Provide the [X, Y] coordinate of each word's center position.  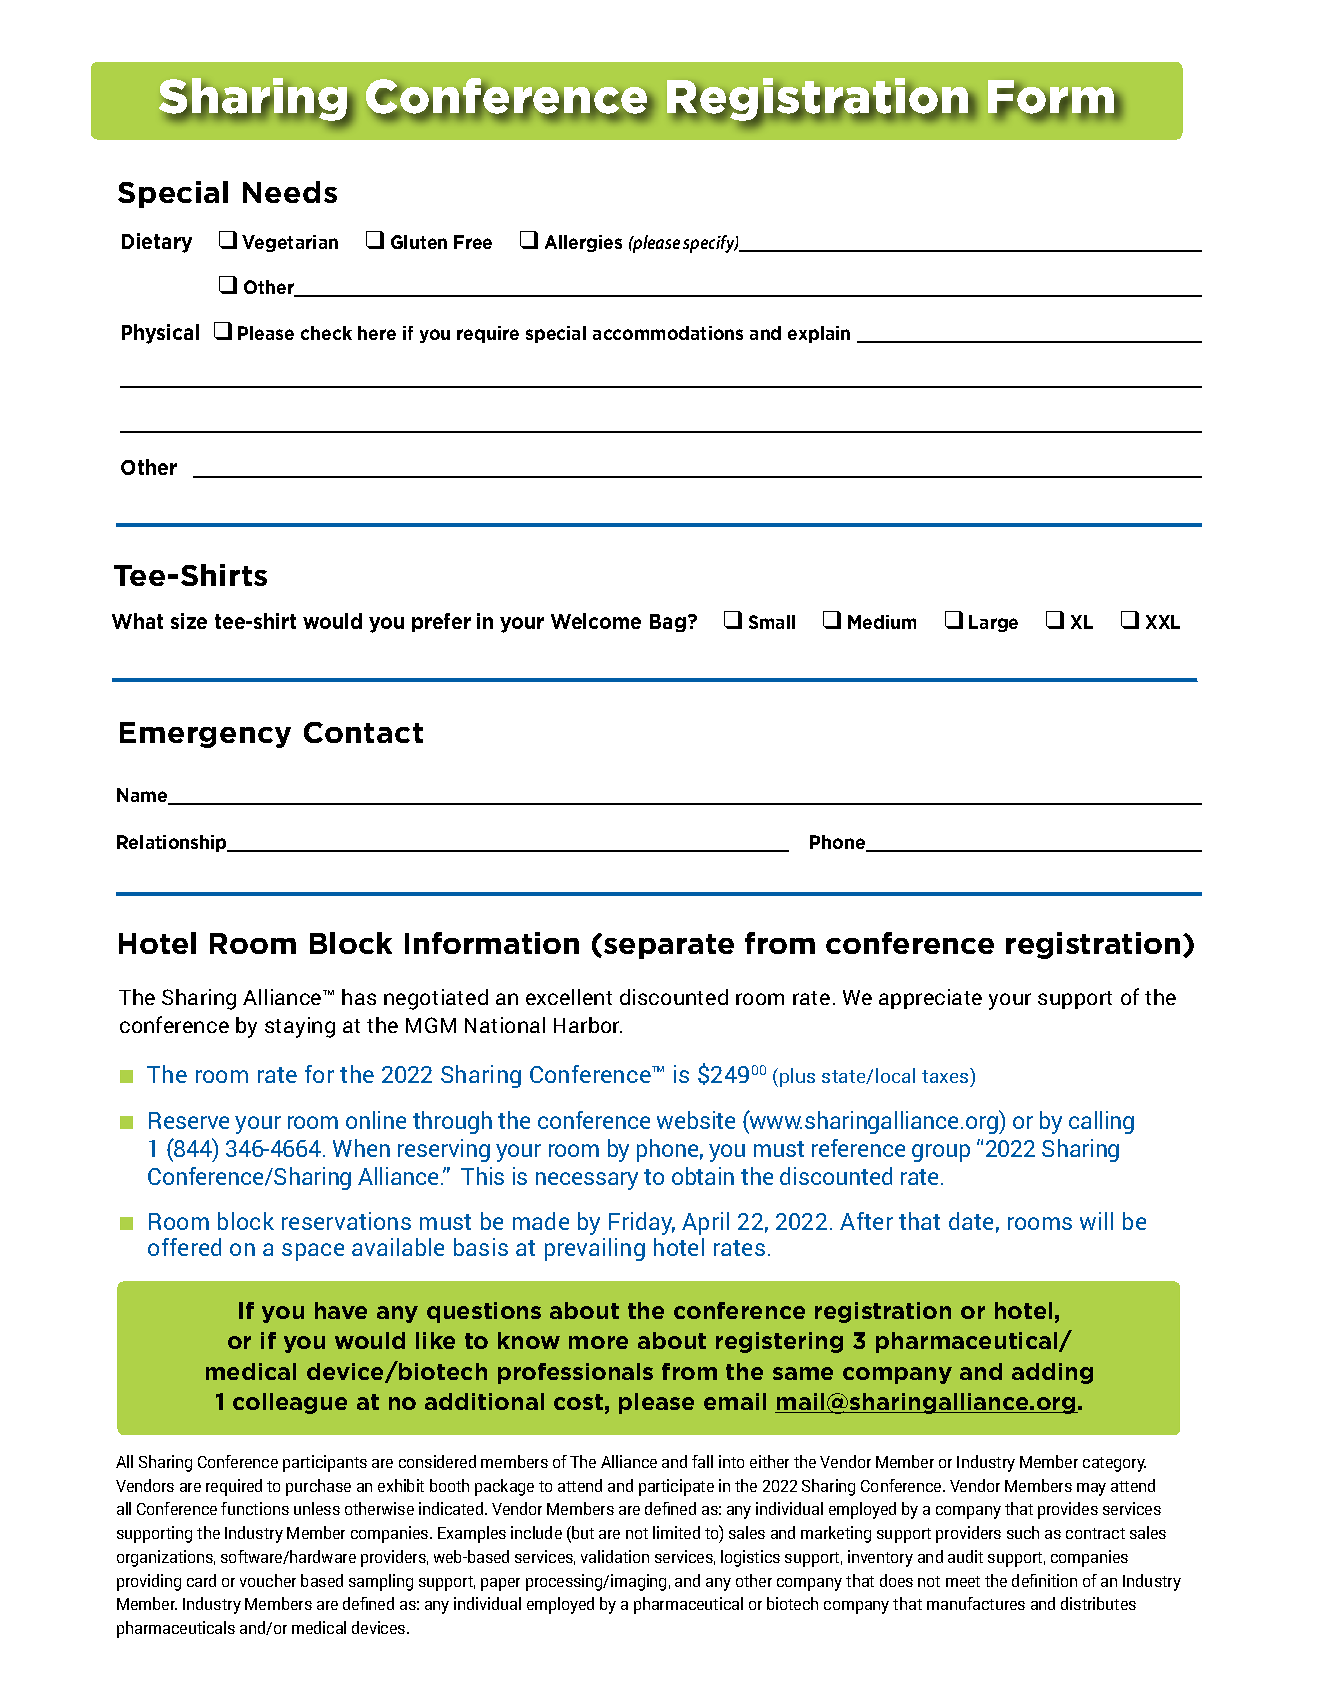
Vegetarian [290, 243]
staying [300, 1027]
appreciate [930, 999]
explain [819, 334]
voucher [268, 1580]
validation [615, 1556]
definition [1044, 1580]
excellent [569, 997]
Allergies [583, 243]
